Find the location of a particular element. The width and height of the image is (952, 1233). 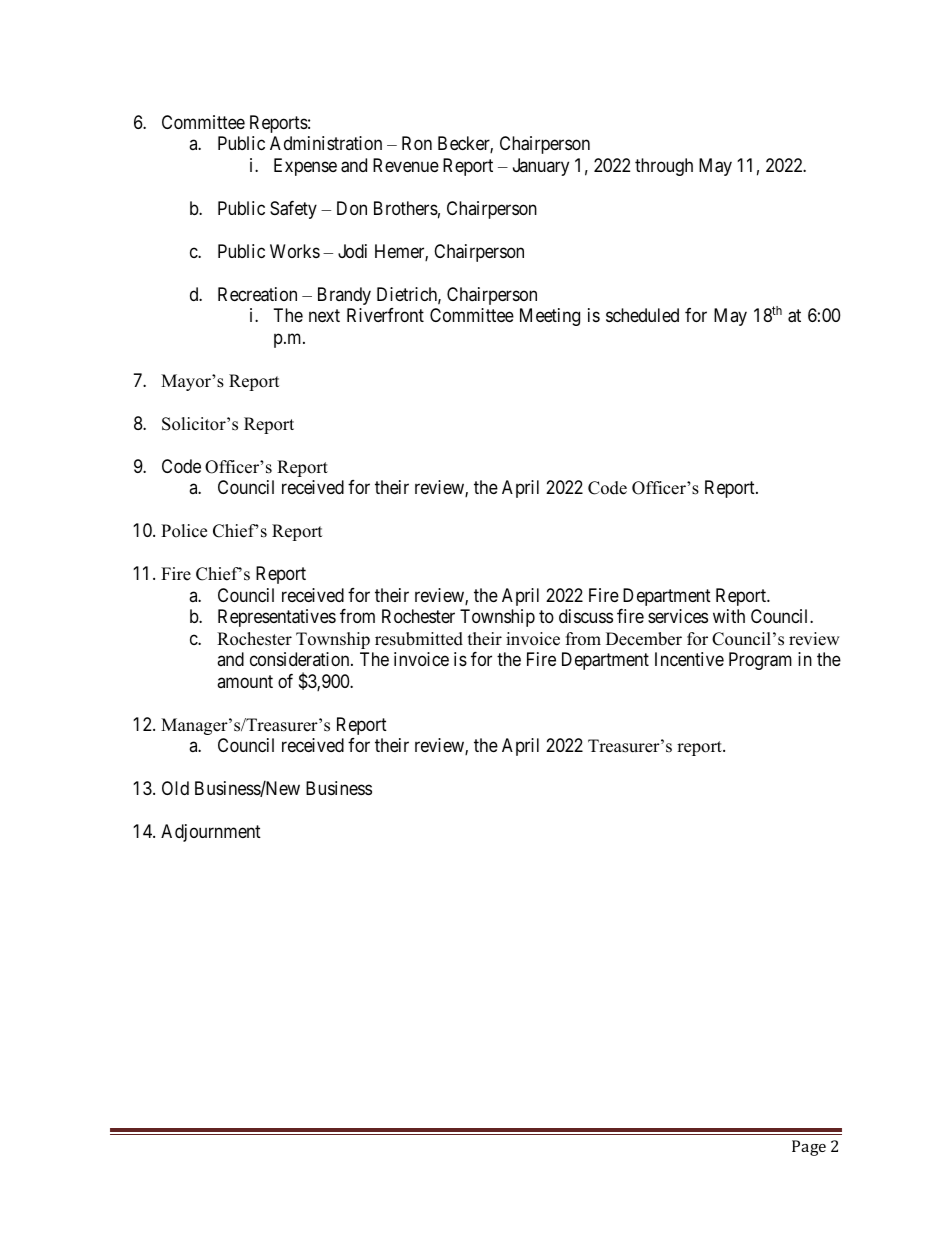

Adjournment is located at coordinates (211, 833).
